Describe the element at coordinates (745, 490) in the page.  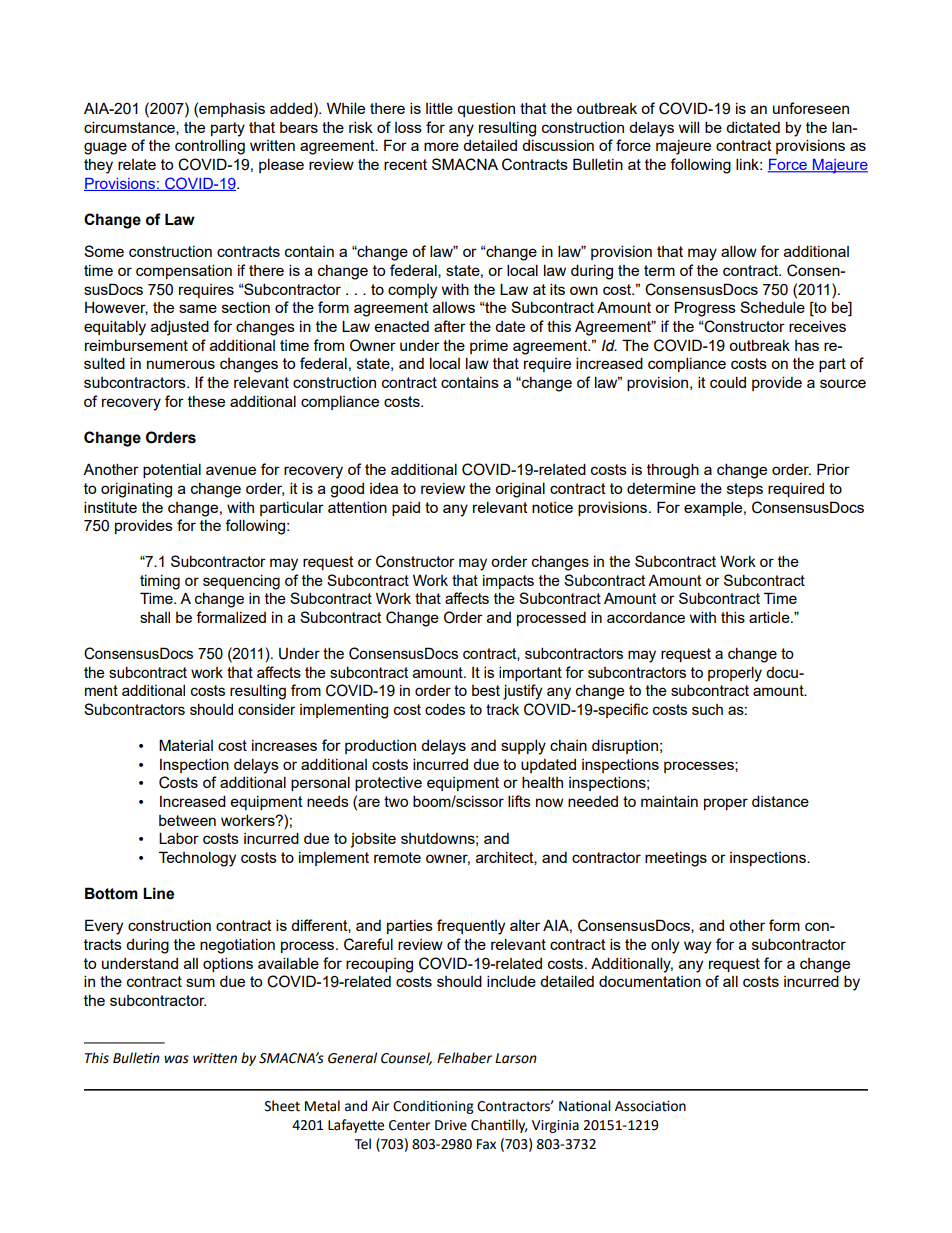
I see `steps` at that location.
